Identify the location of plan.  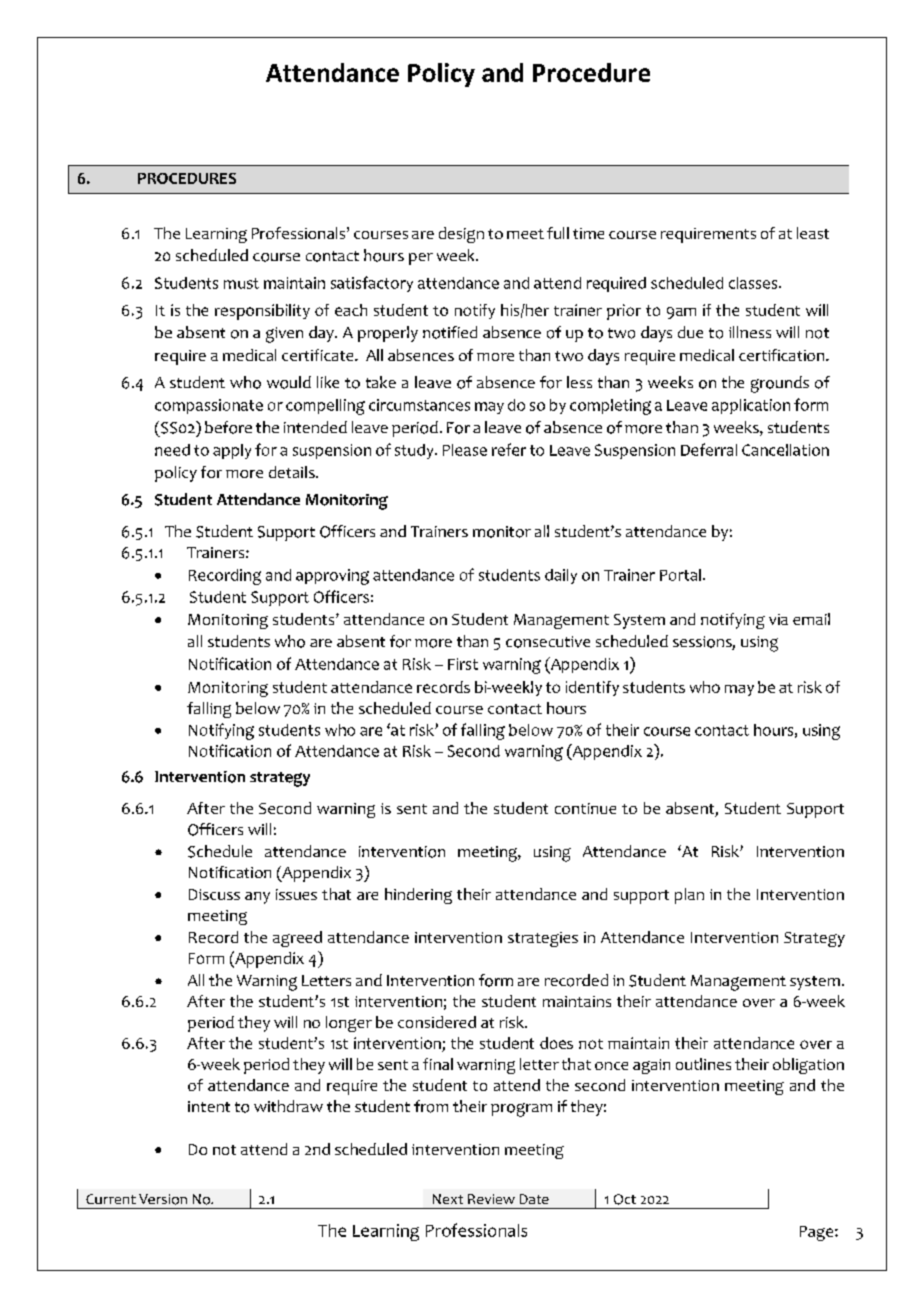
(689, 896).
